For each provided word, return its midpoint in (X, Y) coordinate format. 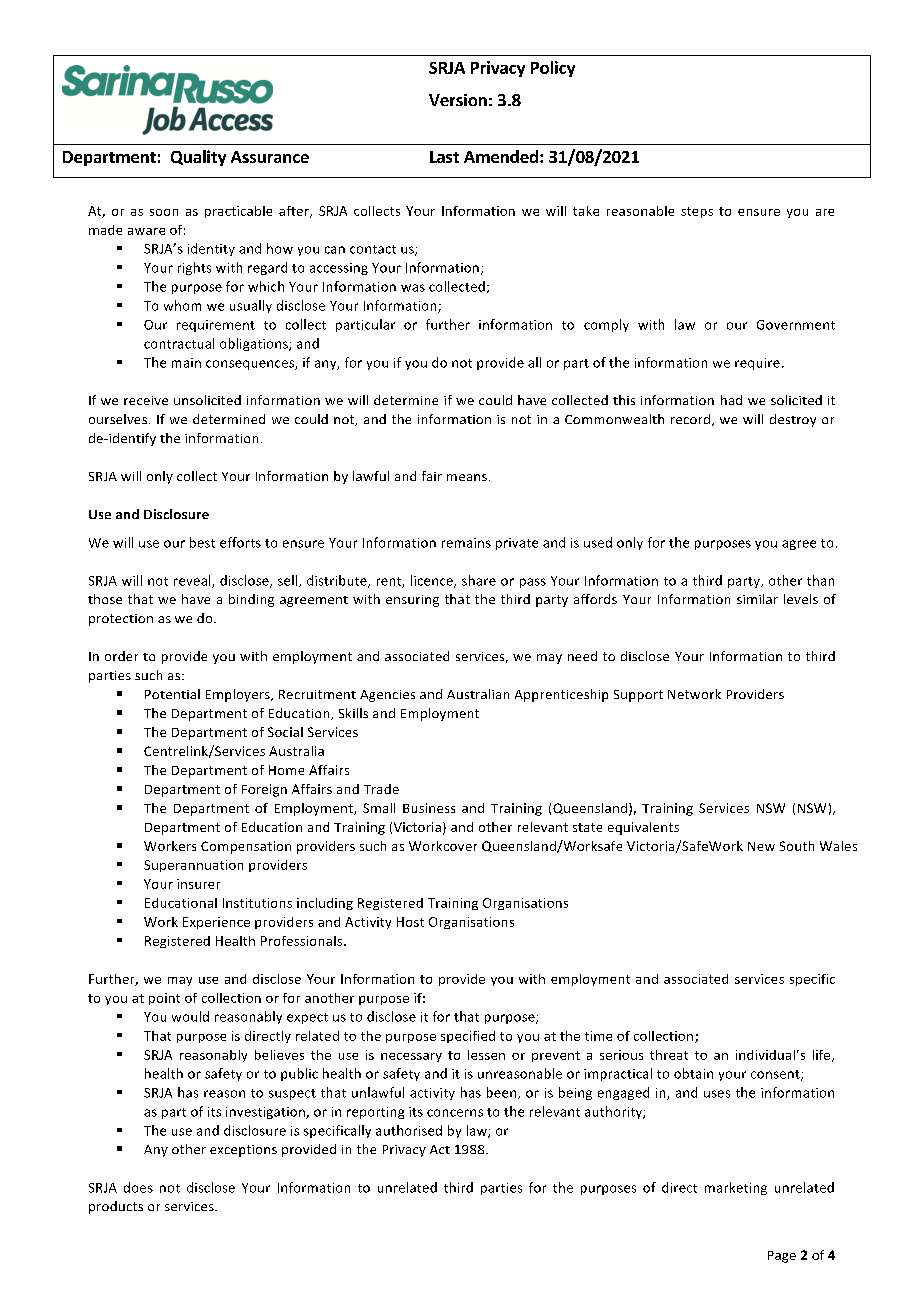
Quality (198, 158)
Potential (172, 694)
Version (458, 100)
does (138, 1187)
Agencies (387, 696)
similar (757, 599)
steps (697, 212)
